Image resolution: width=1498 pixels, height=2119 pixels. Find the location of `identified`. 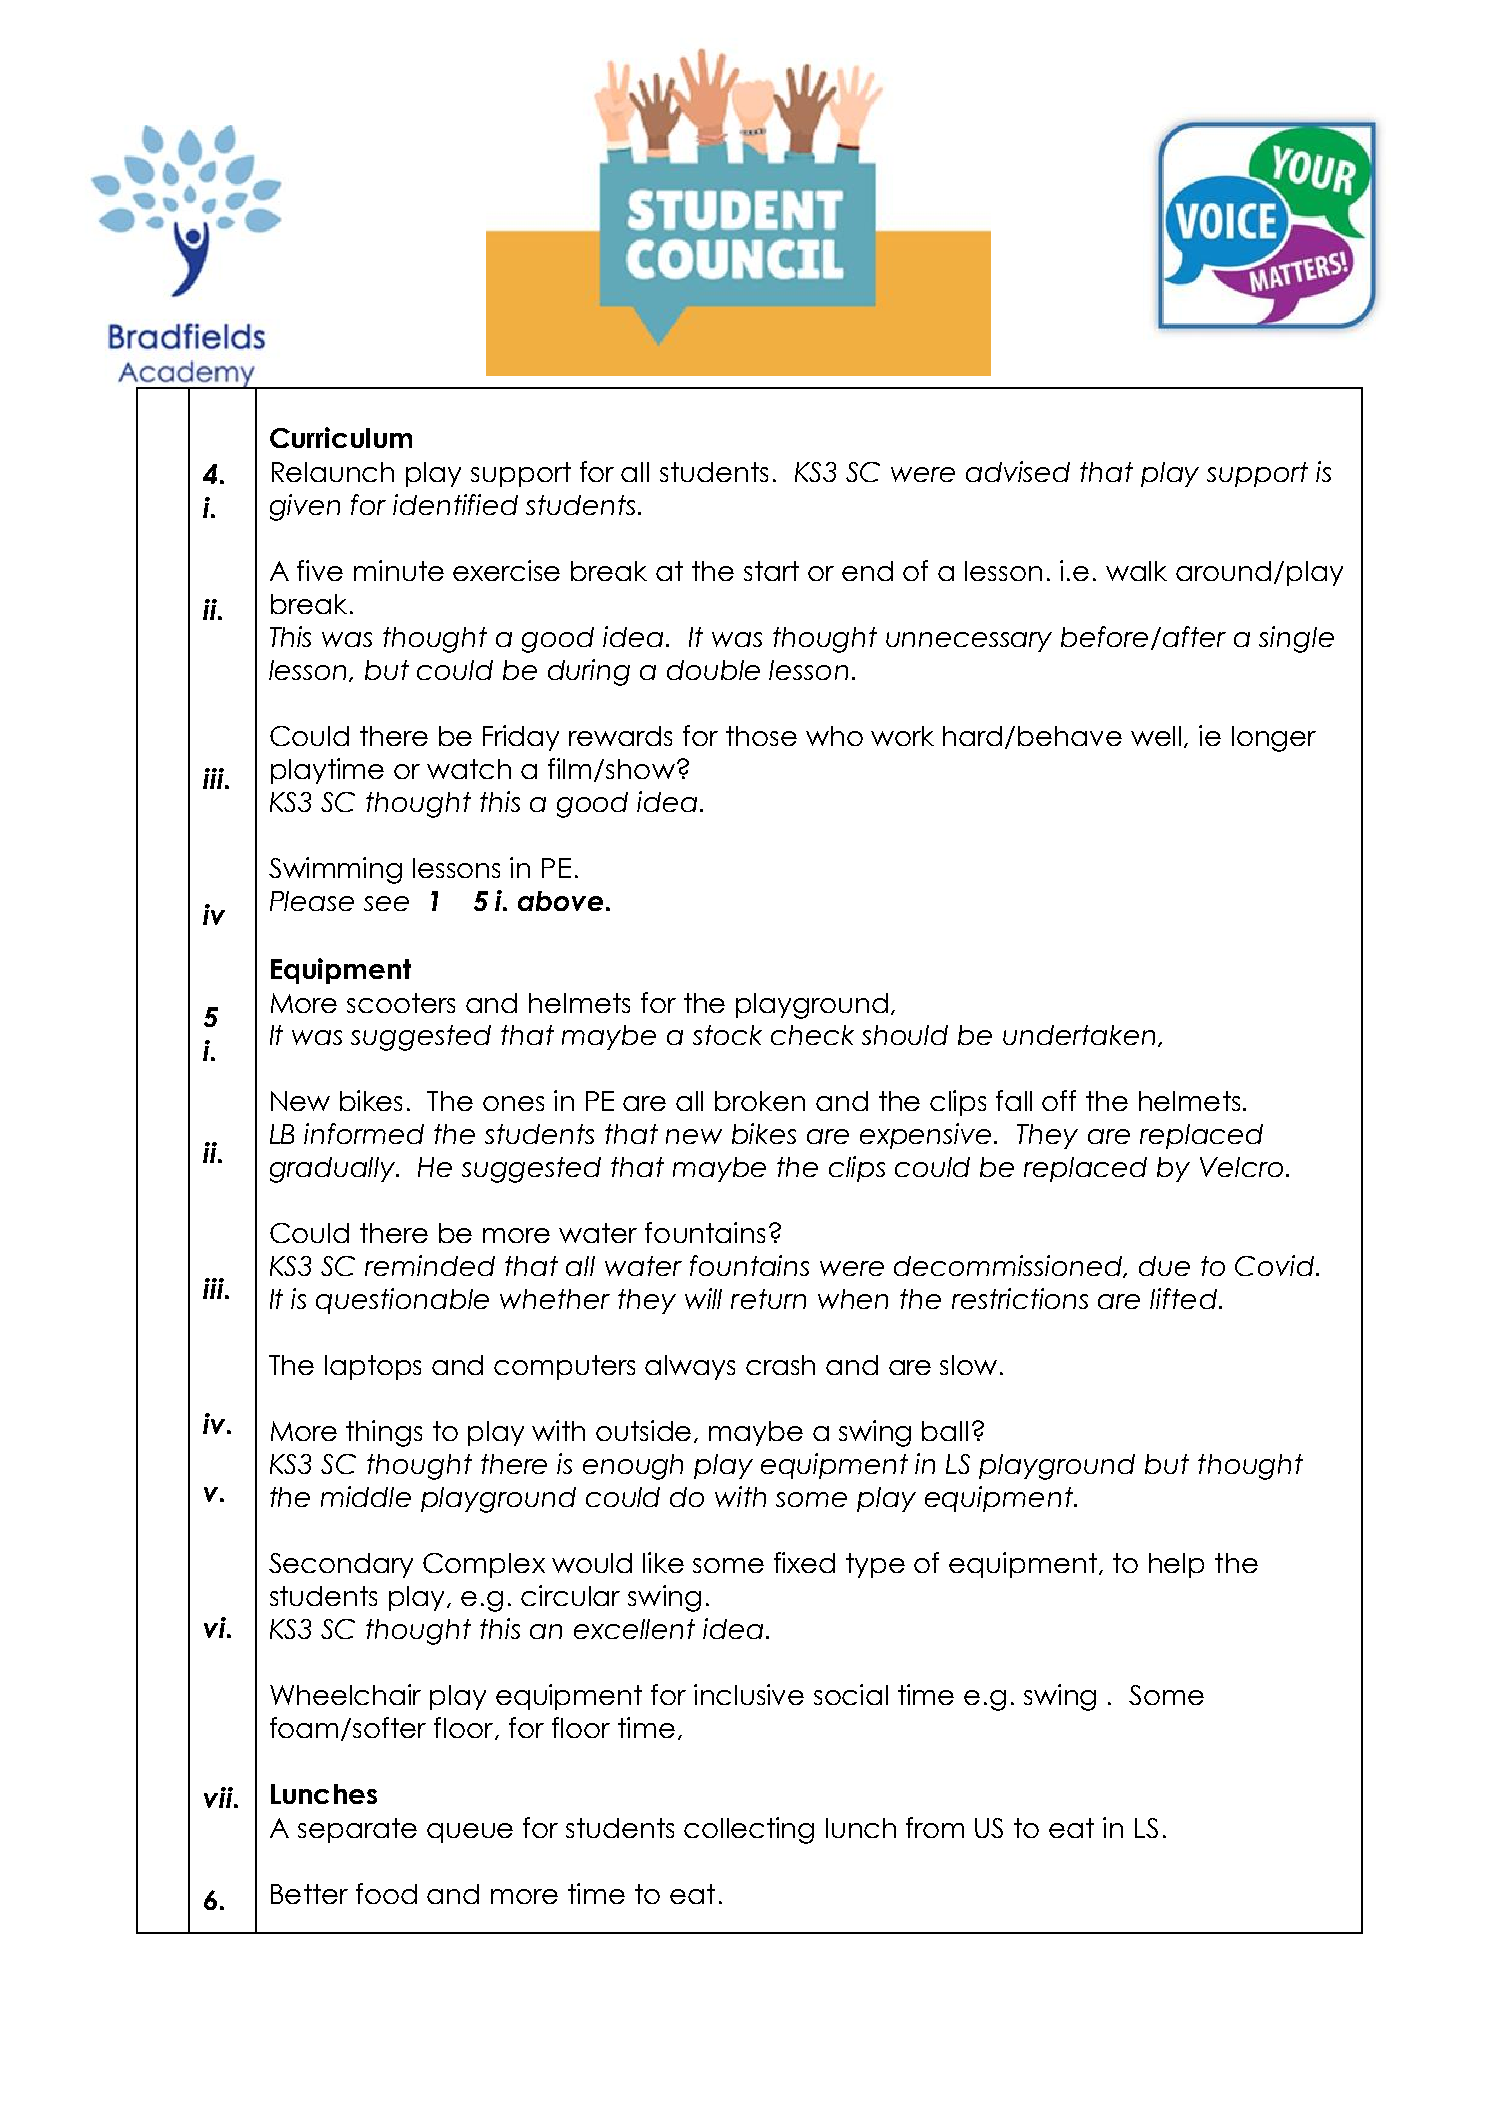

identified is located at coordinates (455, 504).
